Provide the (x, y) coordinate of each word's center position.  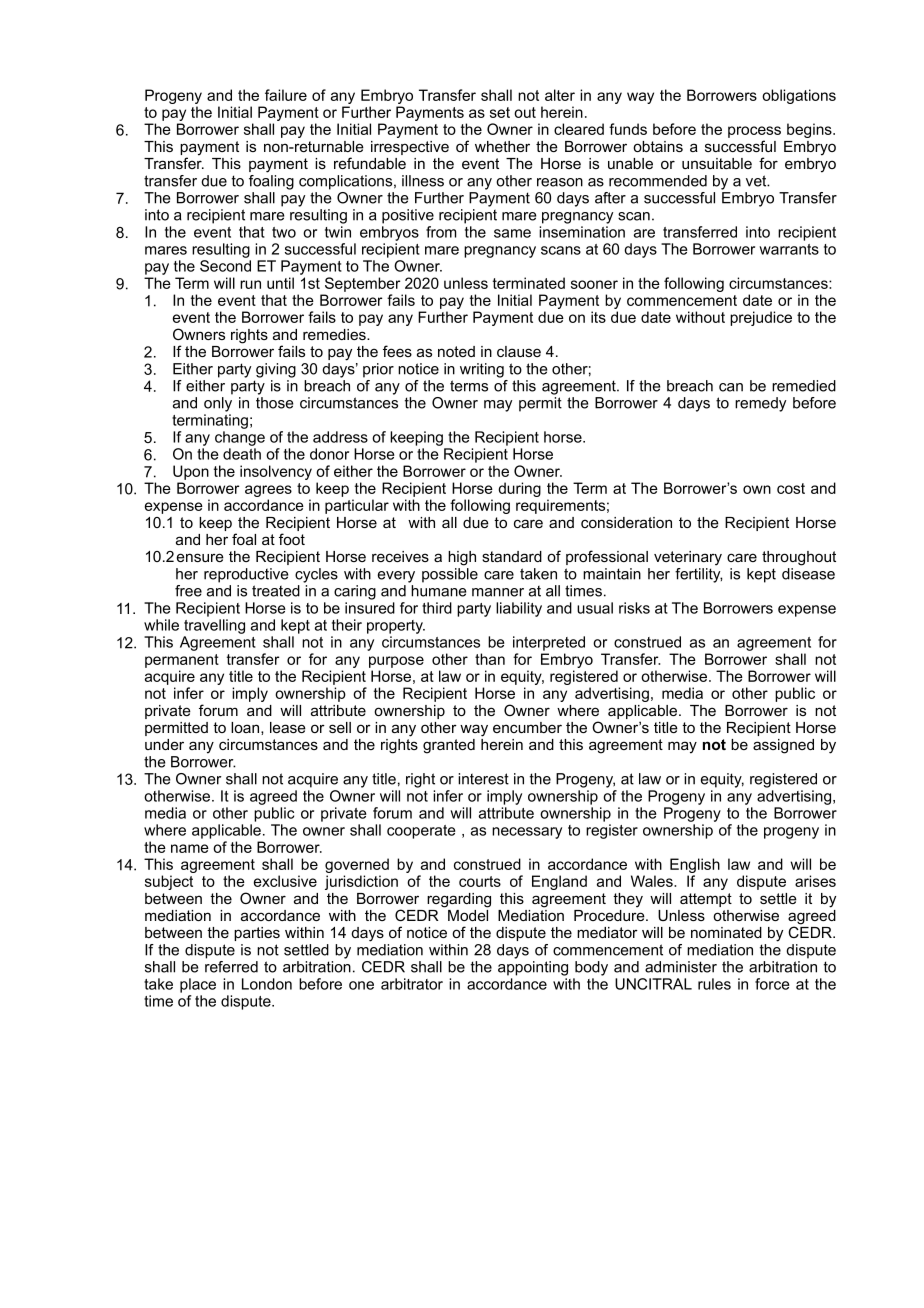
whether (502, 146)
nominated (726, 932)
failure (286, 95)
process (754, 133)
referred (231, 967)
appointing (533, 968)
